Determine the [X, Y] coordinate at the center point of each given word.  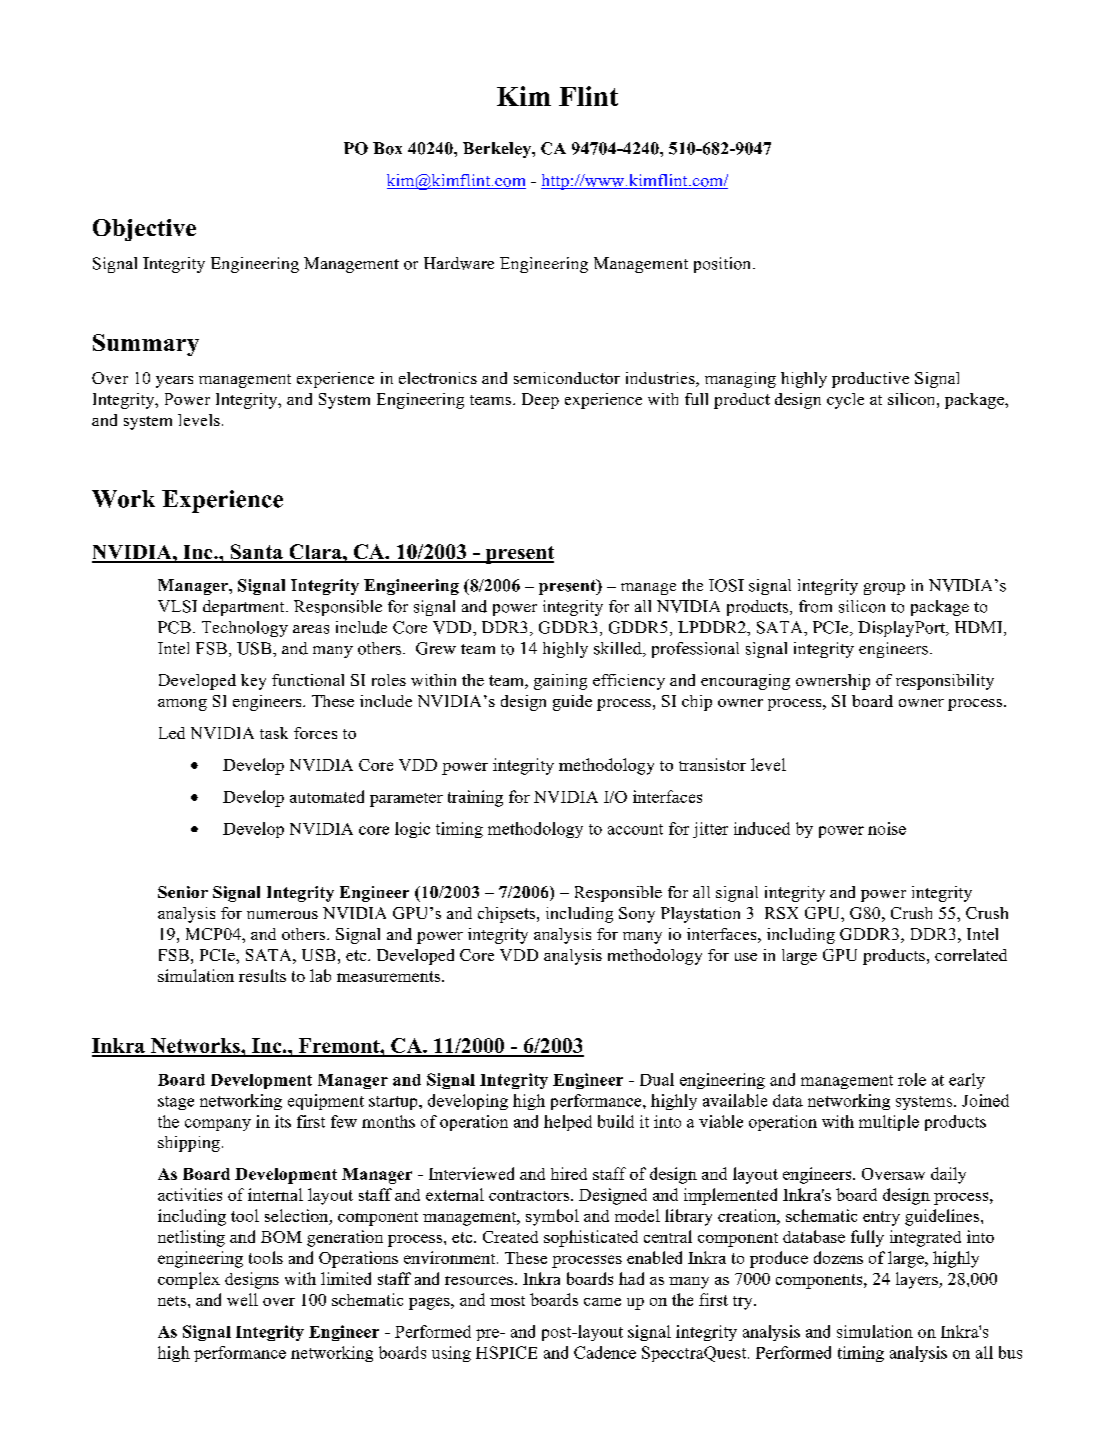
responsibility [945, 682]
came [602, 1302]
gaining [560, 682]
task [274, 733]
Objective [144, 230]
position [724, 265]
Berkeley [498, 150]
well [242, 1299]
